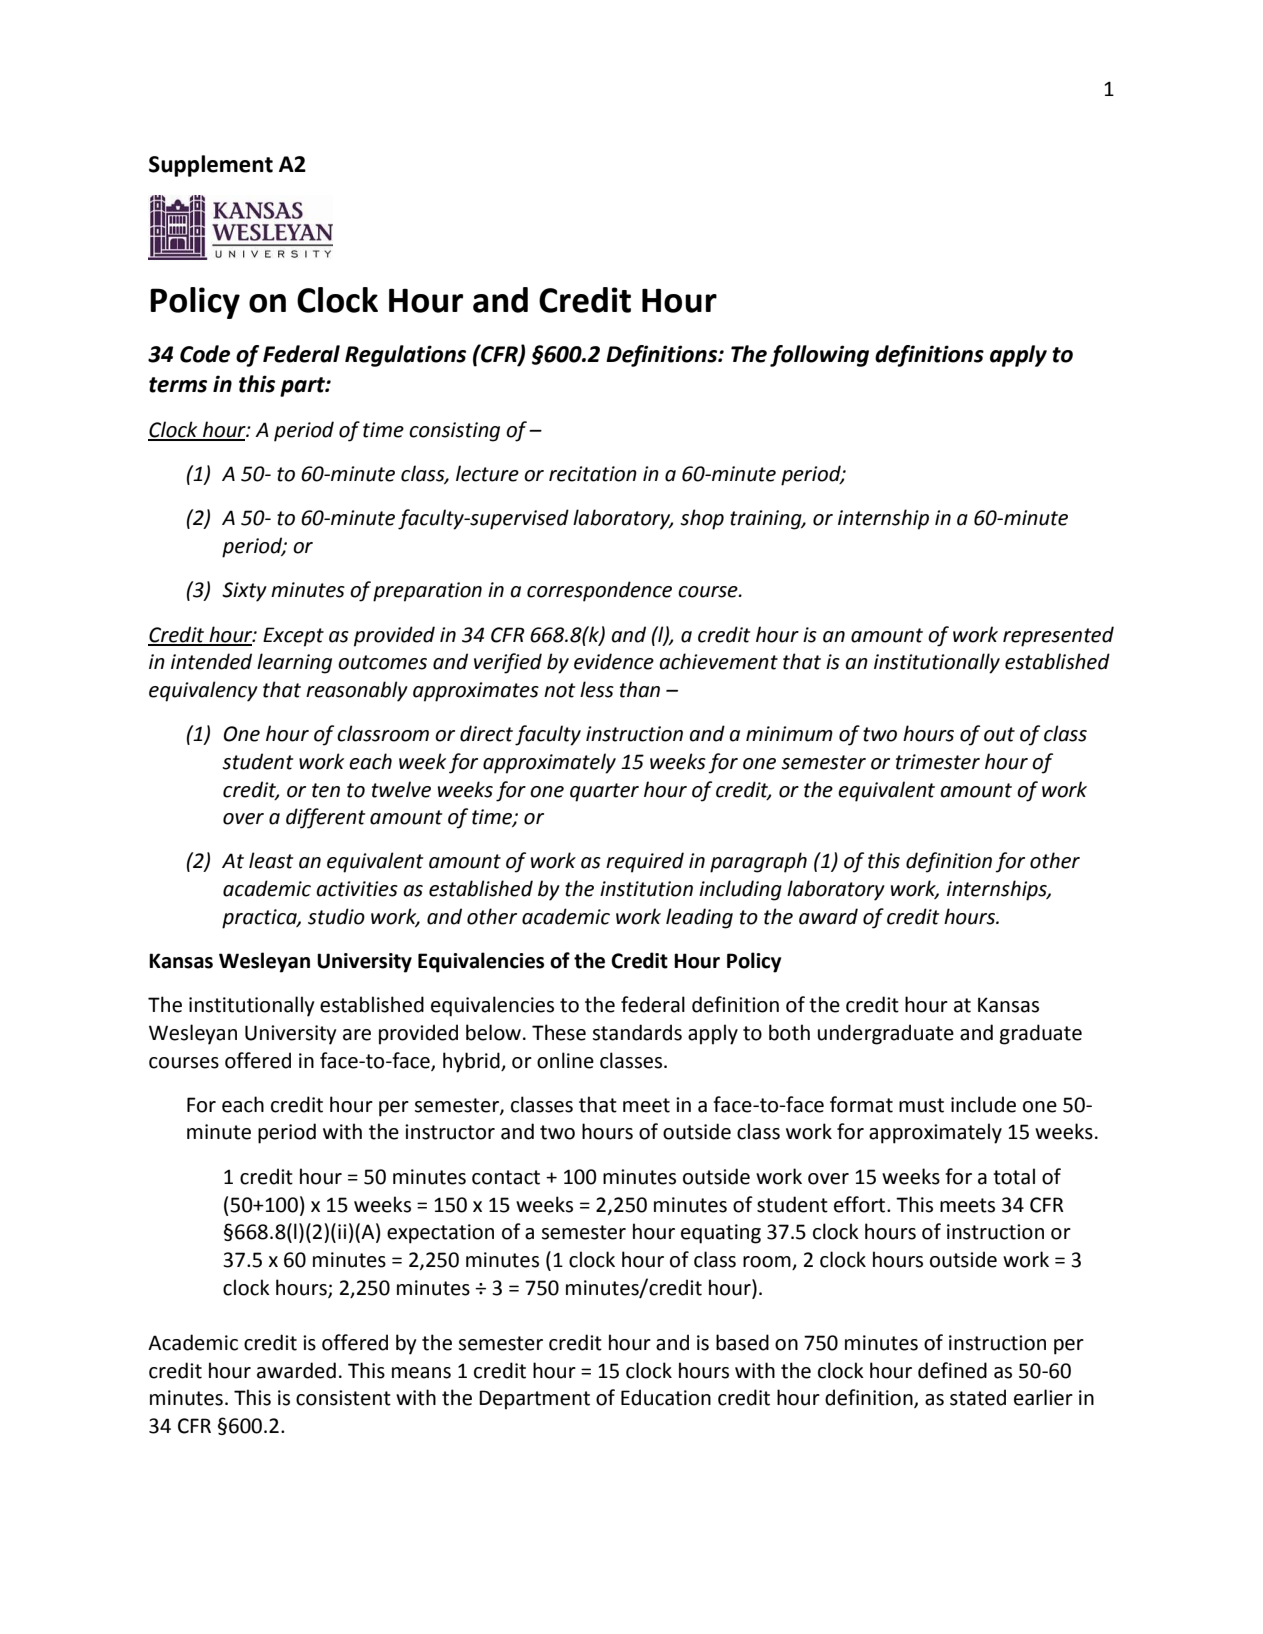 Image resolution: width=1263 pixels, height=1634 pixels. Describe the element at coordinates (211, 166) in the document. I see `Supplement` at that location.
